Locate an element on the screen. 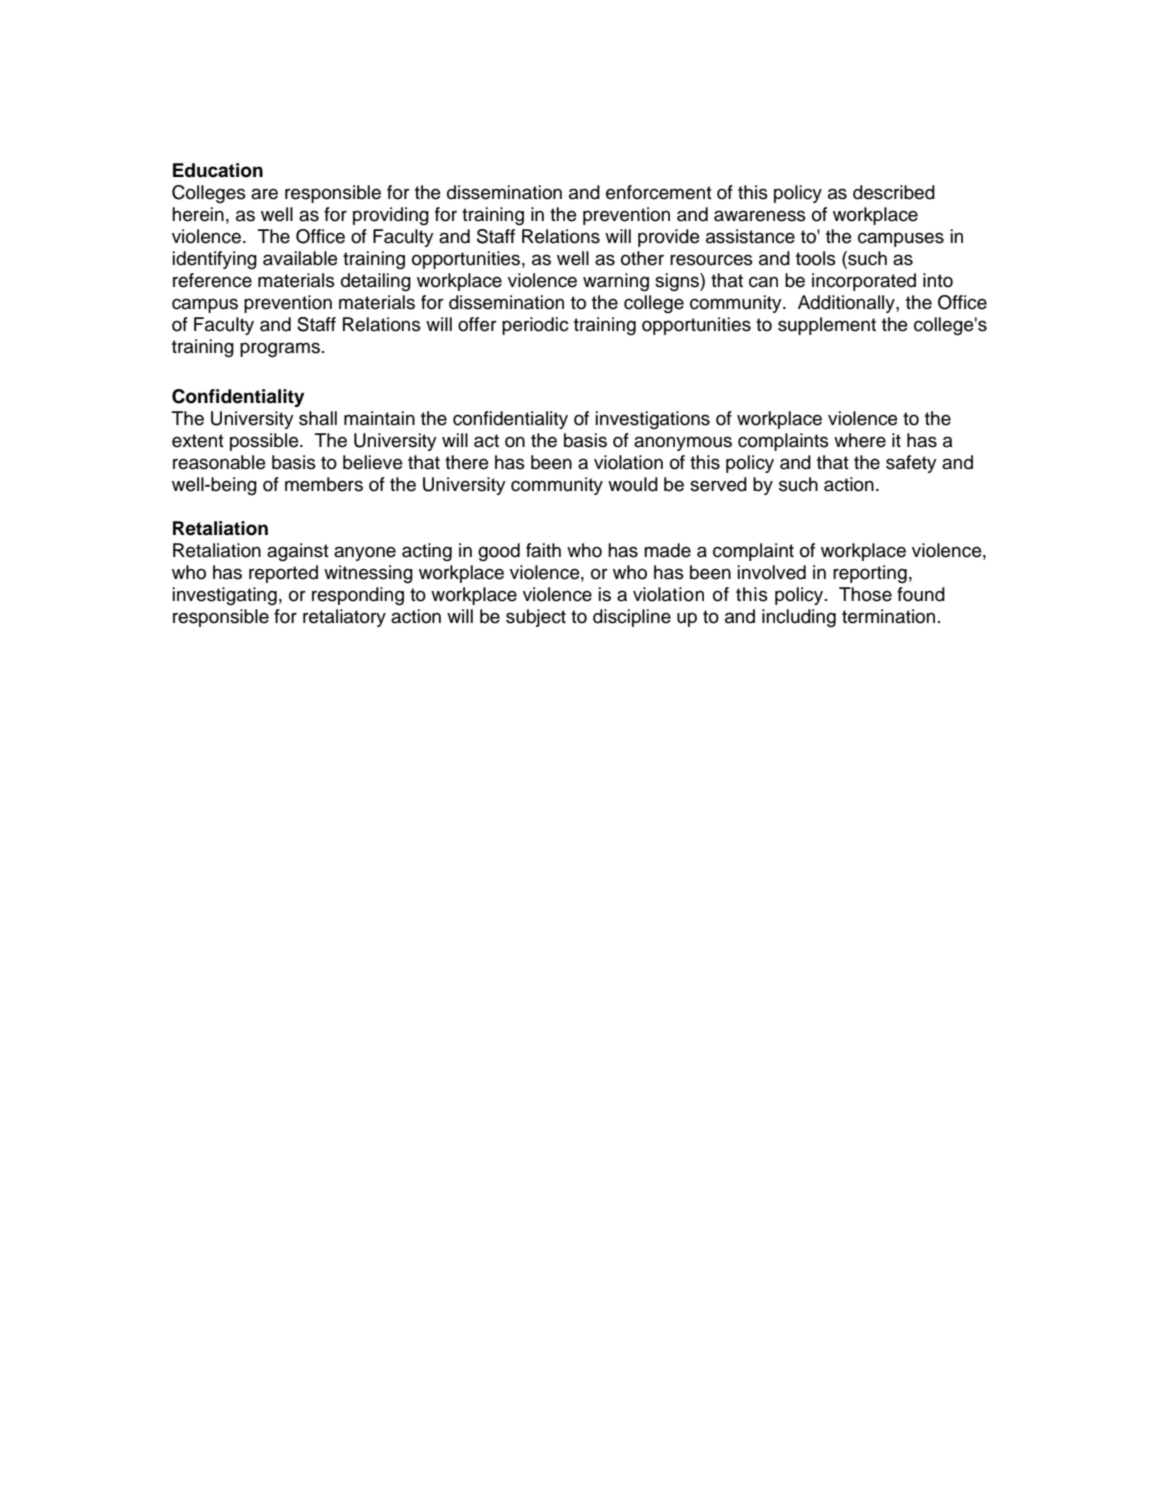  subject is located at coordinates (536, 618).
